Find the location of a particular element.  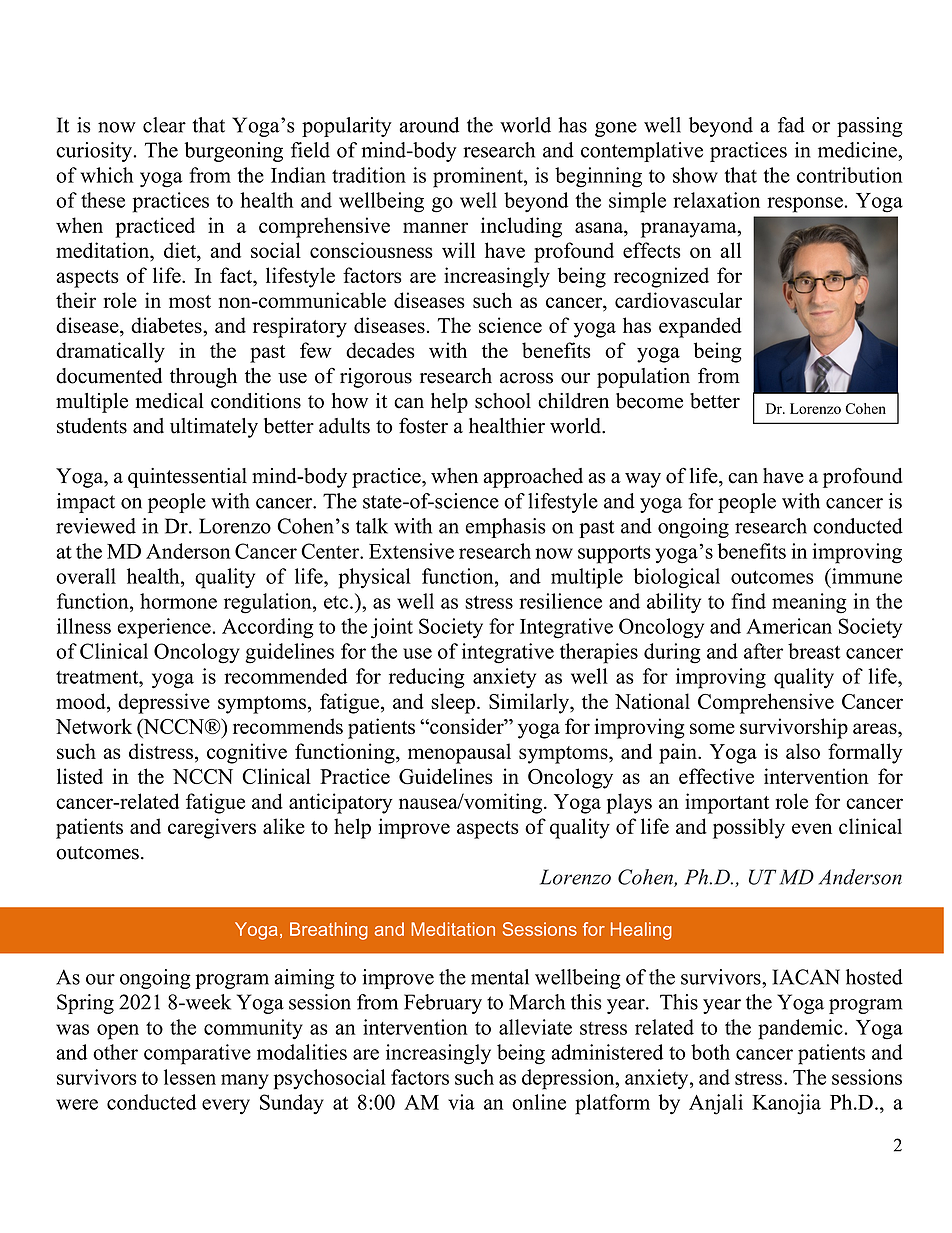

around is located at coordinates (429, 125).
